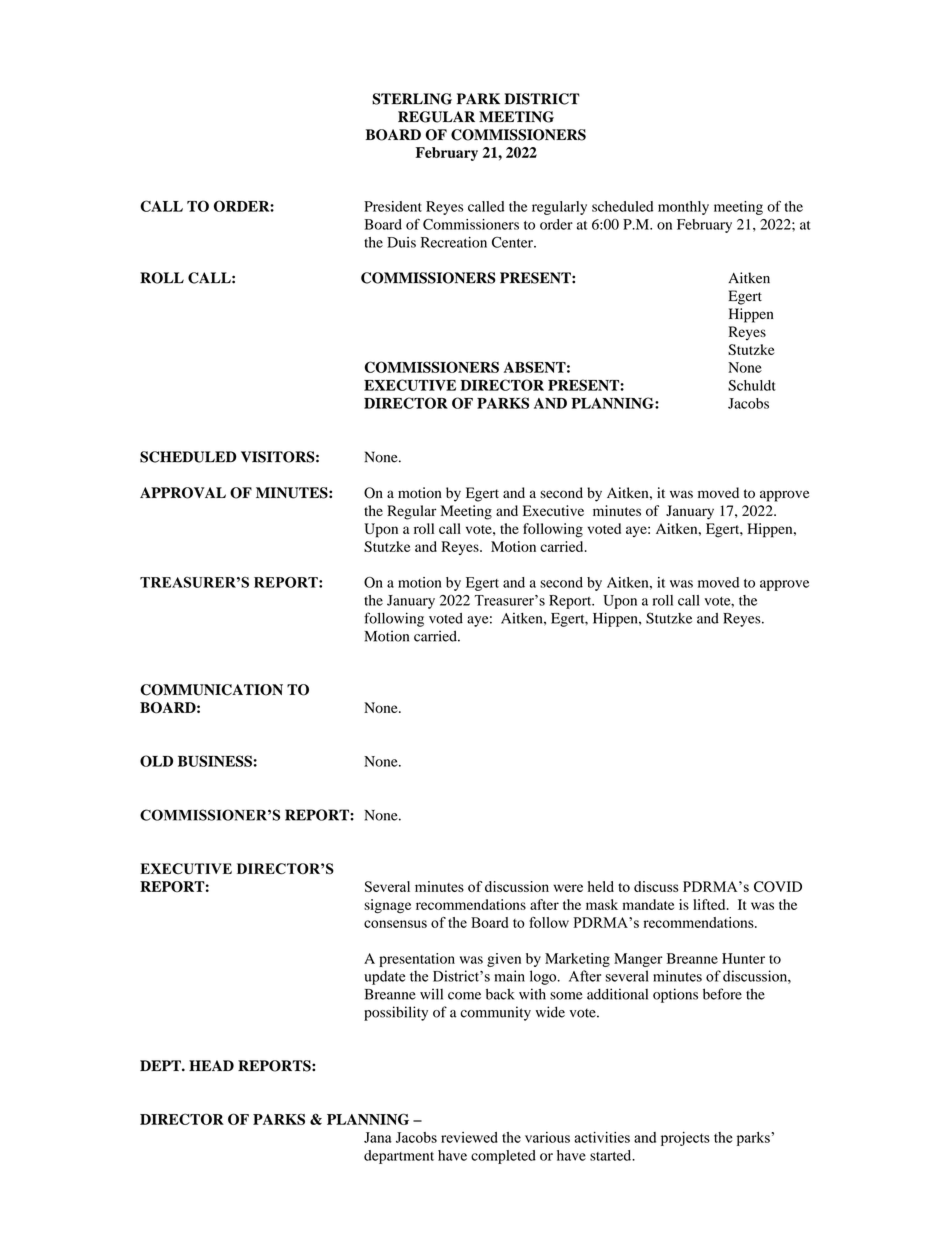  What do you see at coordinates (211, 1065) in the document?
I see `HEAD` at bounding box center [211, 1065].
